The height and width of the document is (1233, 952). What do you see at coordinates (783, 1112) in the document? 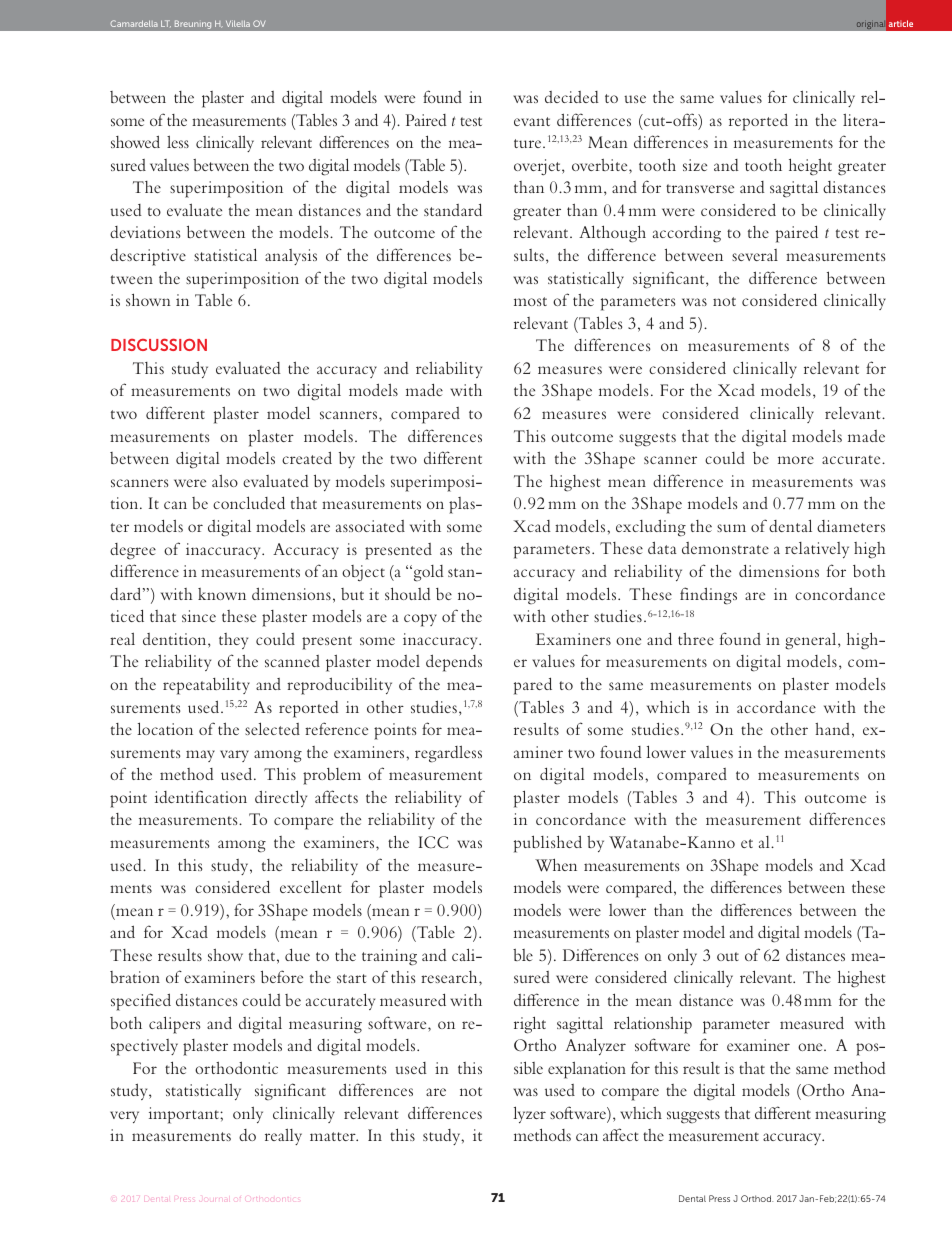
I see `diferent` at bounding box center [783, 1112].
